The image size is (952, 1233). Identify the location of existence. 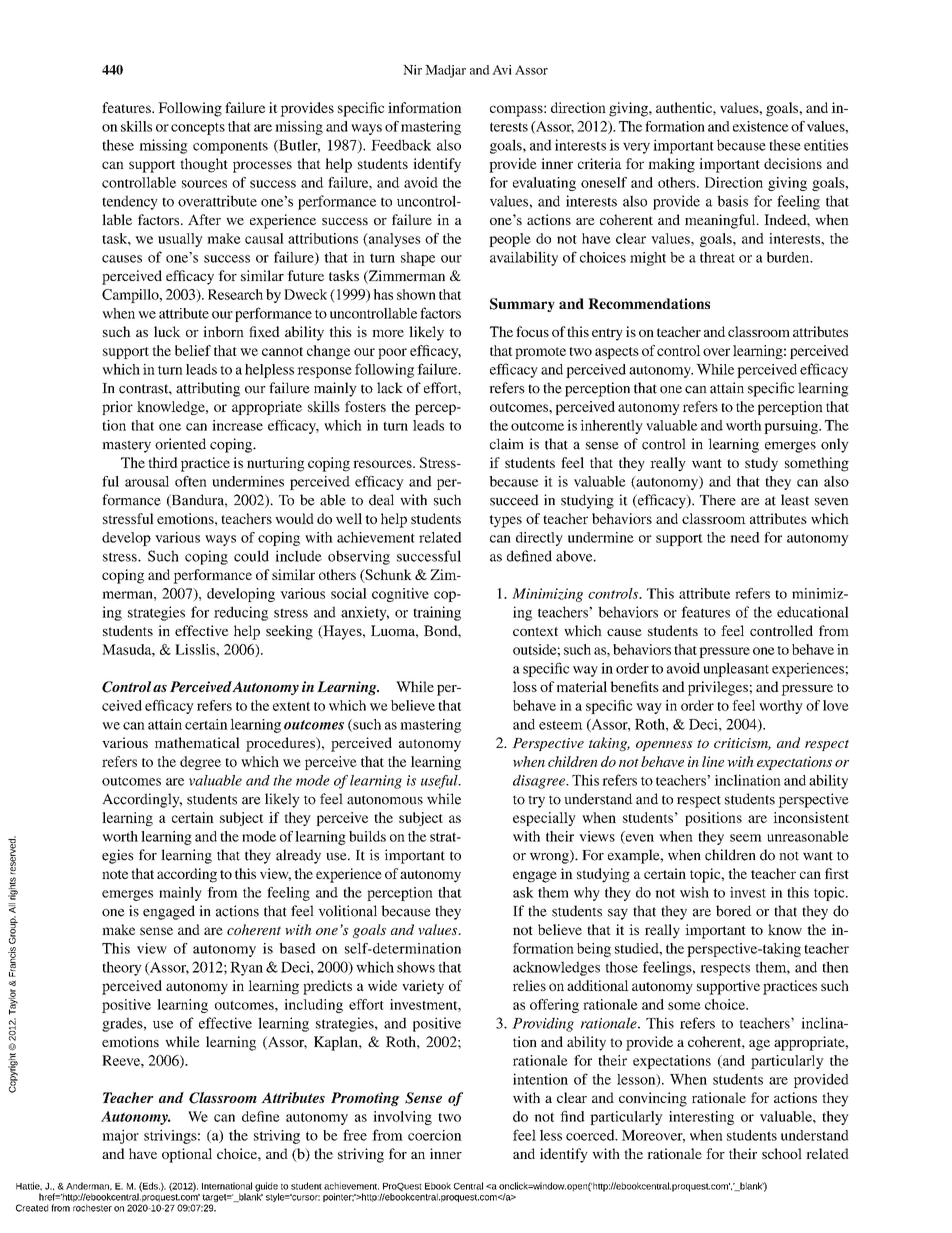
(761, 126).
